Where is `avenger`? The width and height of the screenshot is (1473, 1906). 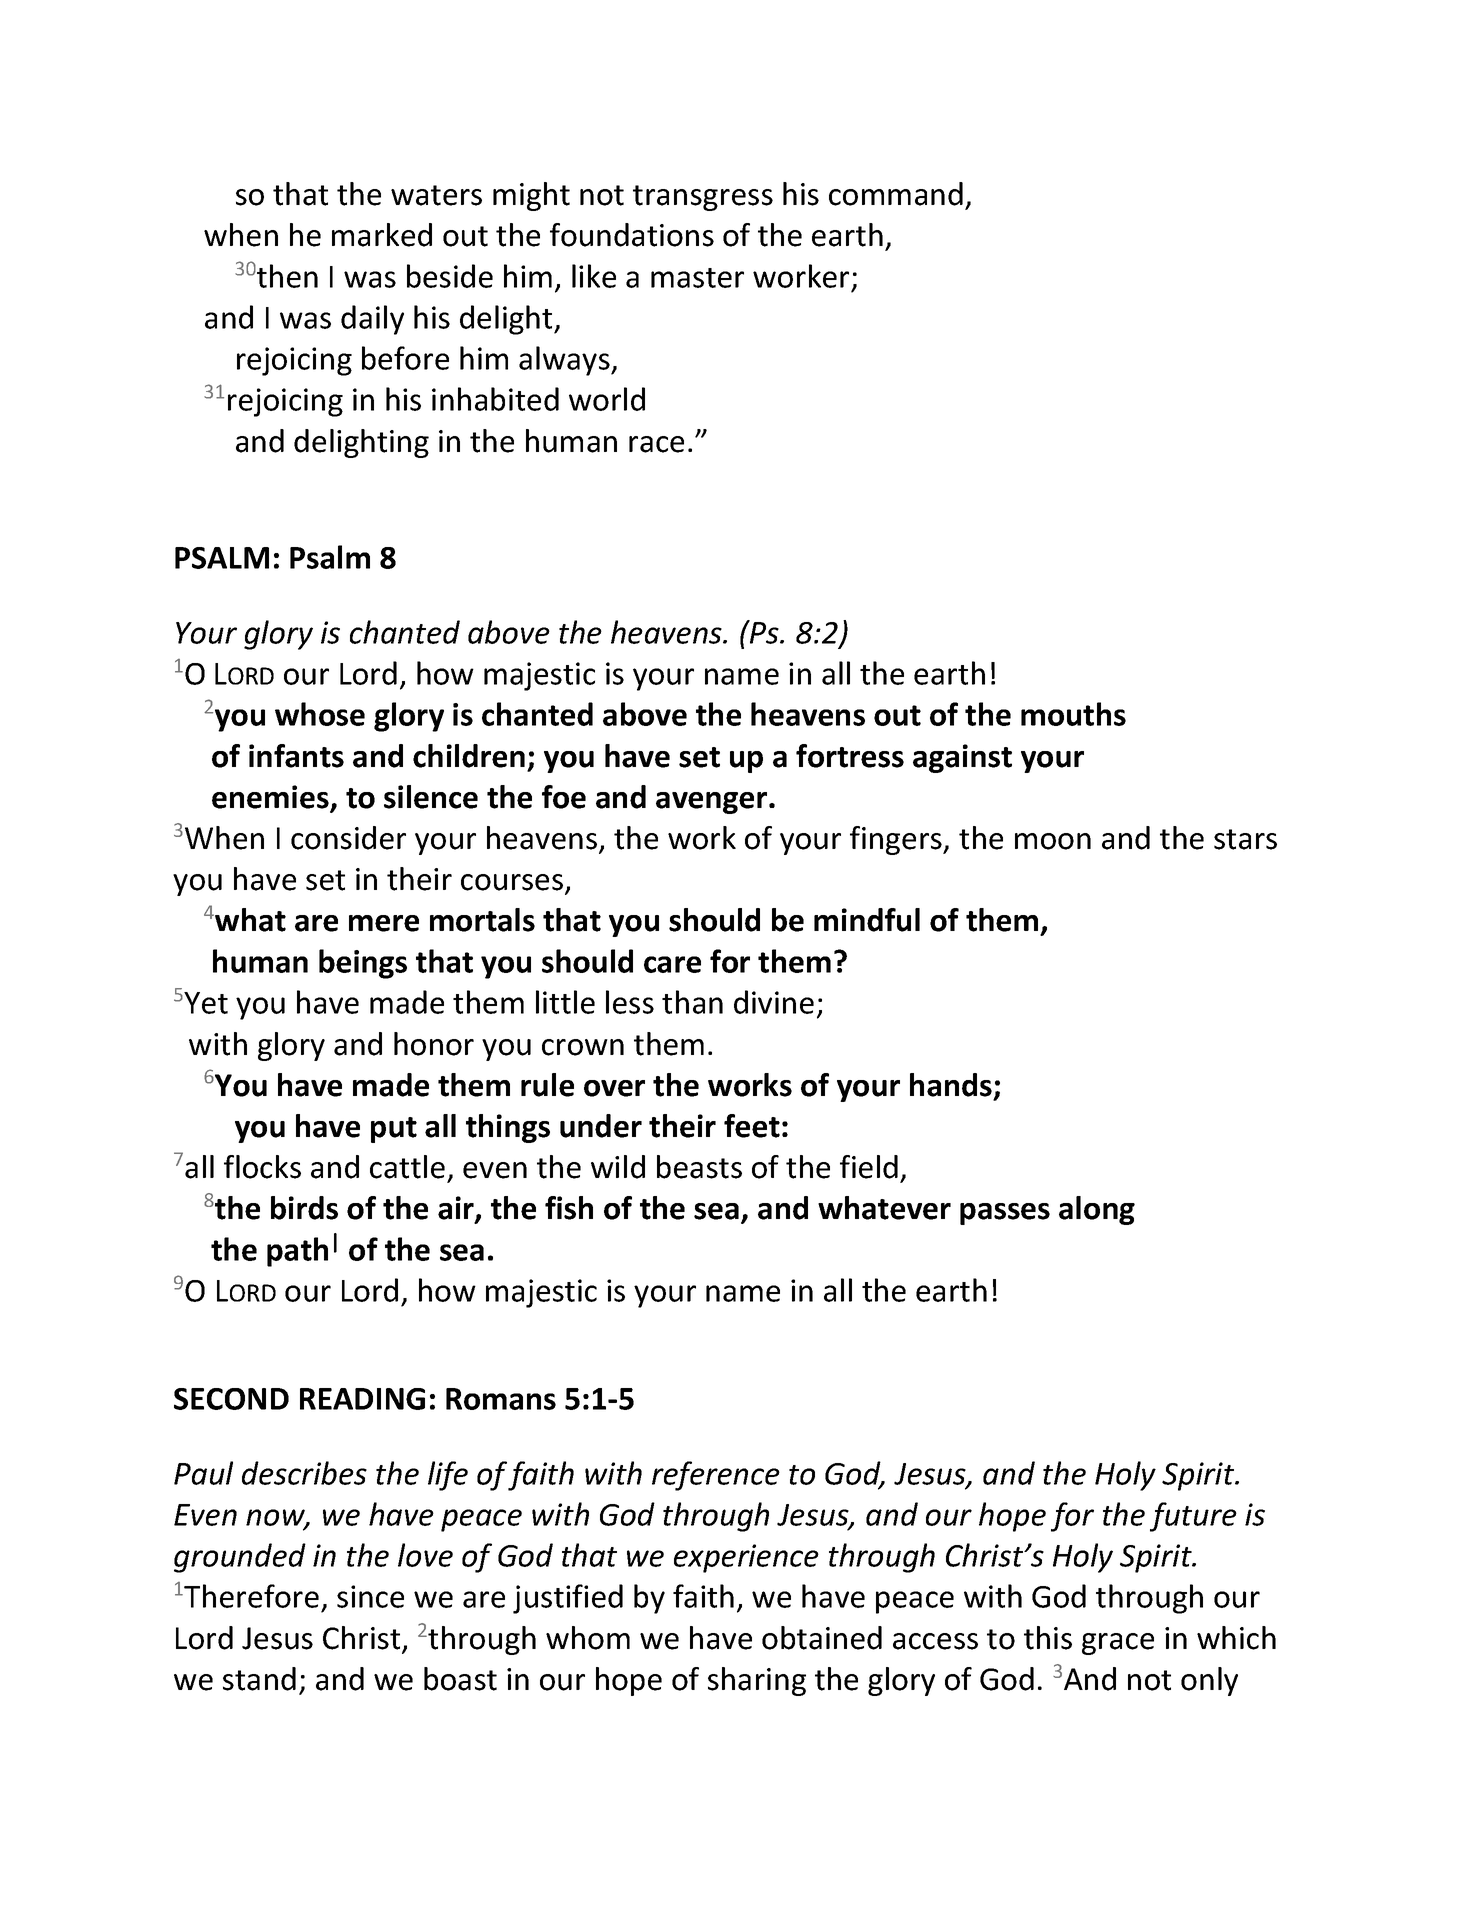 avenger is located at coordinates (713, 803).
